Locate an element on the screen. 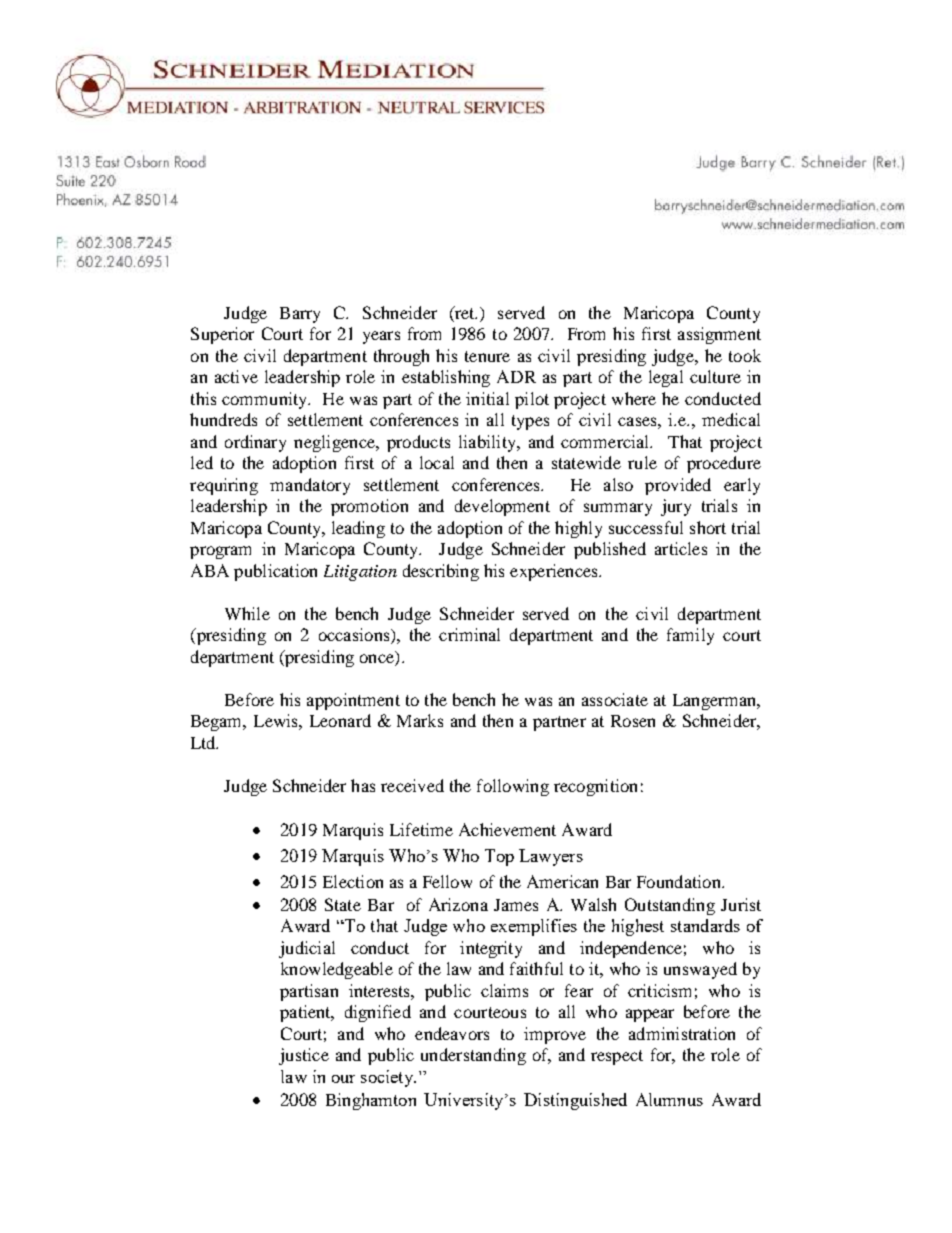  Rosen is located at coordinates (633, 721).
